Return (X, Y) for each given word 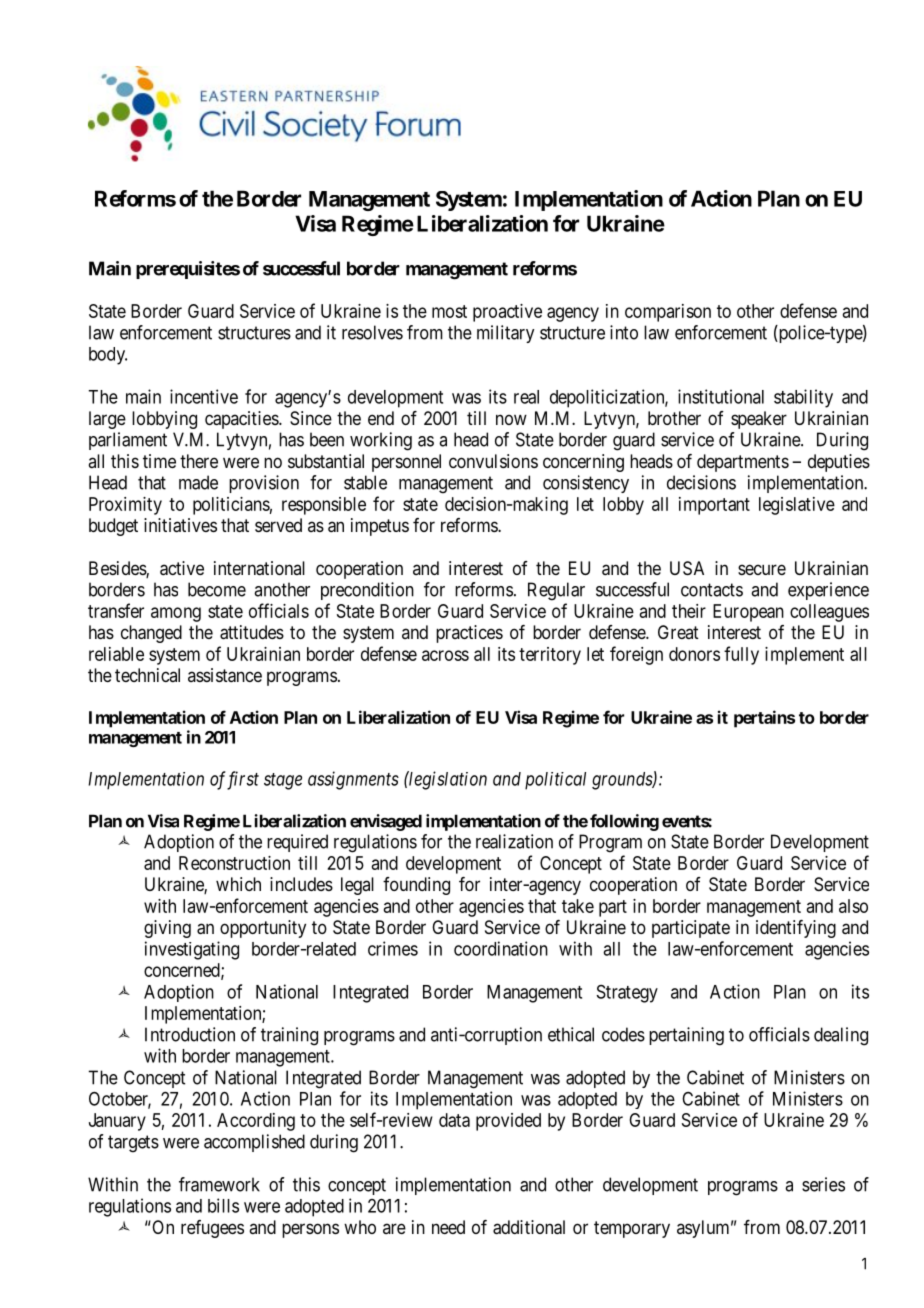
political (555, 781)
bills (223, 1205)
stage (283, 781)
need (448, 1227)
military (505, 334)
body (108, 356)
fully (741, 655)
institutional (721, 396)
